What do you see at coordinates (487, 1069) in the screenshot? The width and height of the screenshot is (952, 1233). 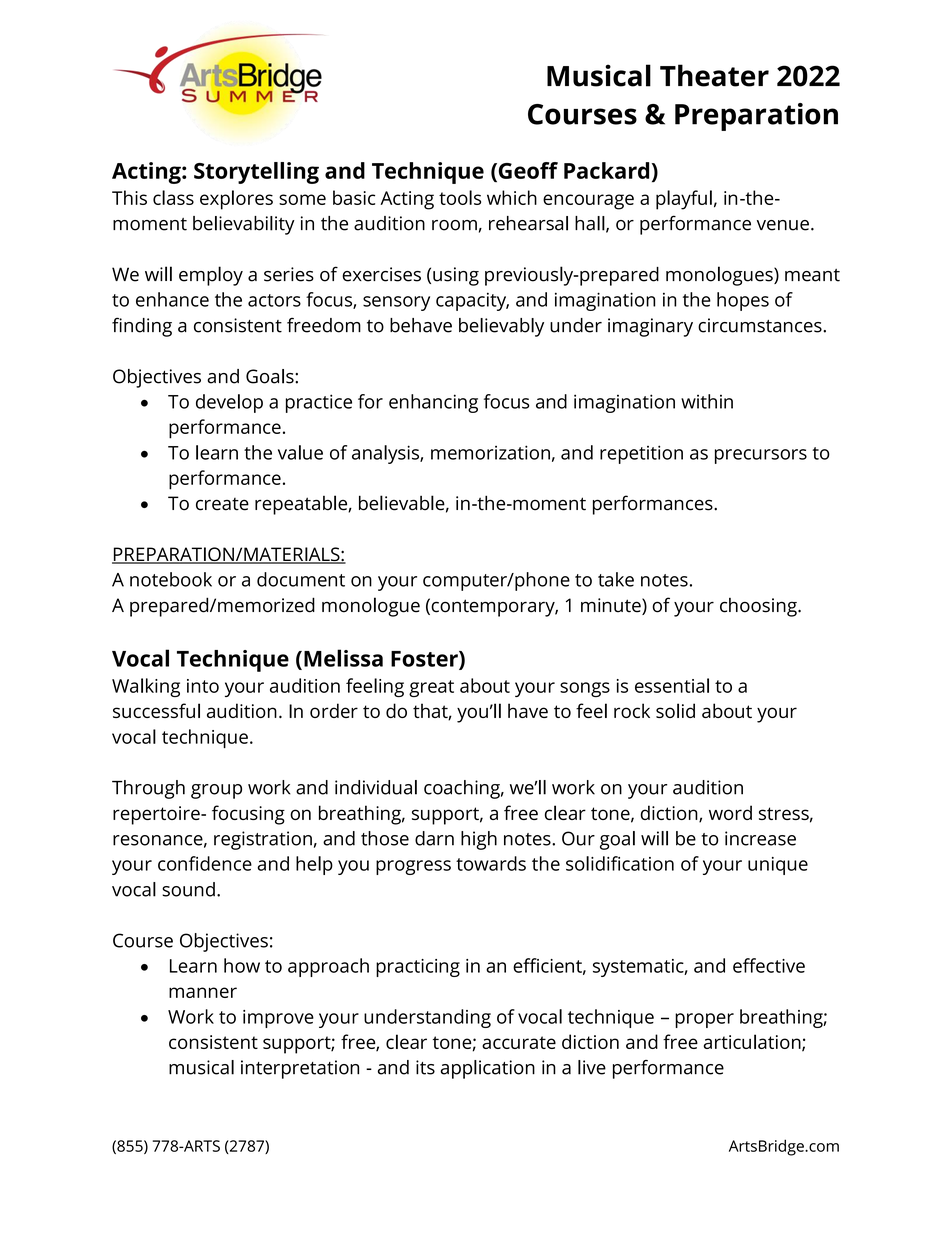 I see `application` at bounding box center [487, 1069].
